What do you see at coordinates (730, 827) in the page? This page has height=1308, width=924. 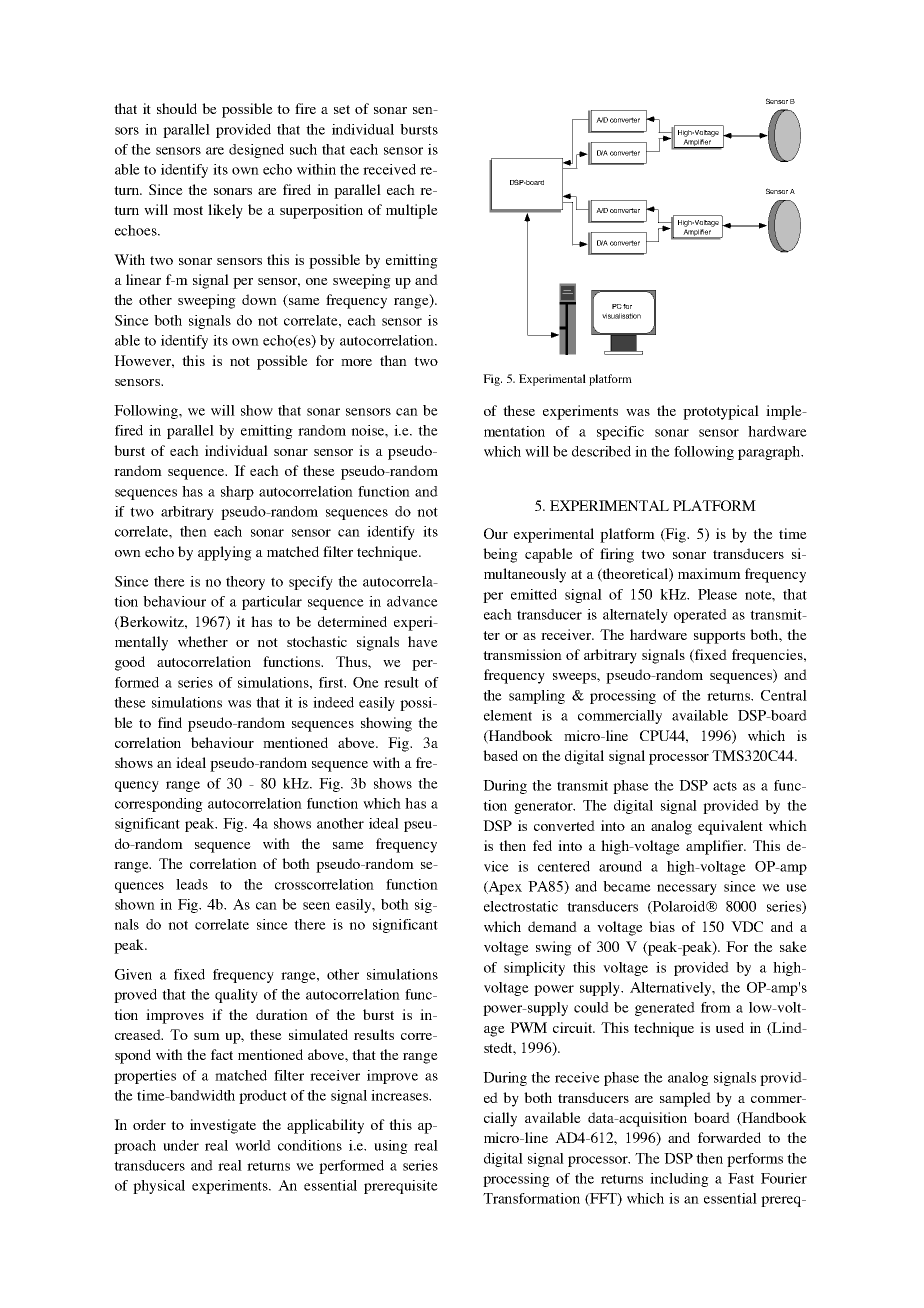 I see `equivalent` at bounding box center [730, 827].
